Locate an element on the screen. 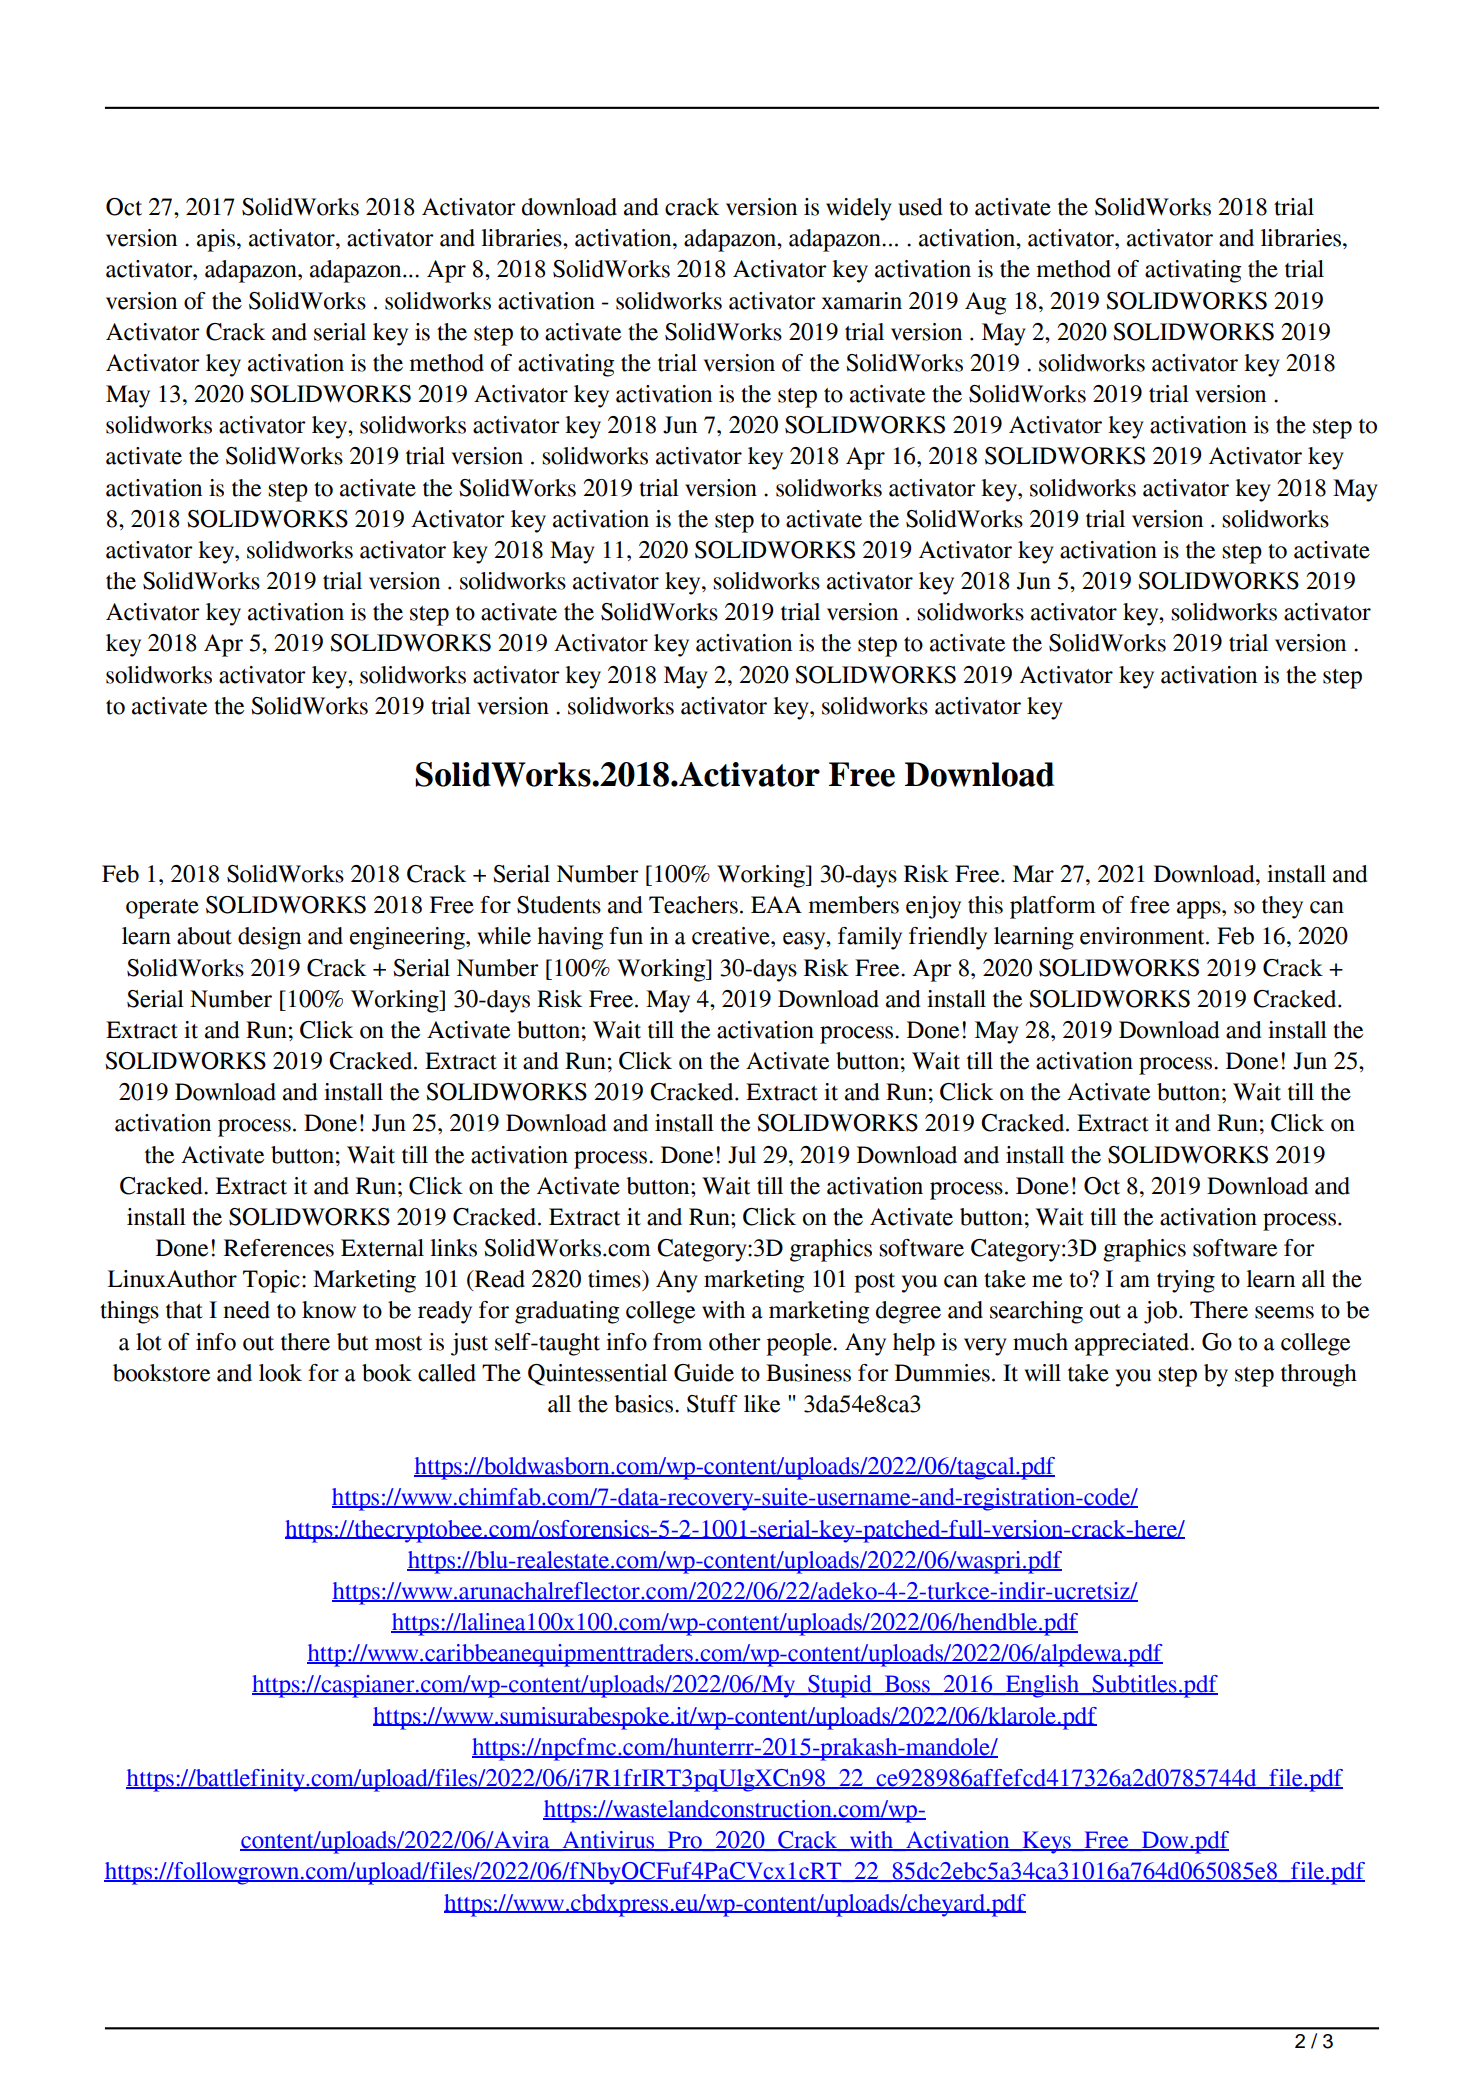 The height and width of the screenshot is (2099, 1484). apis is located at coordinates (217, 240).
